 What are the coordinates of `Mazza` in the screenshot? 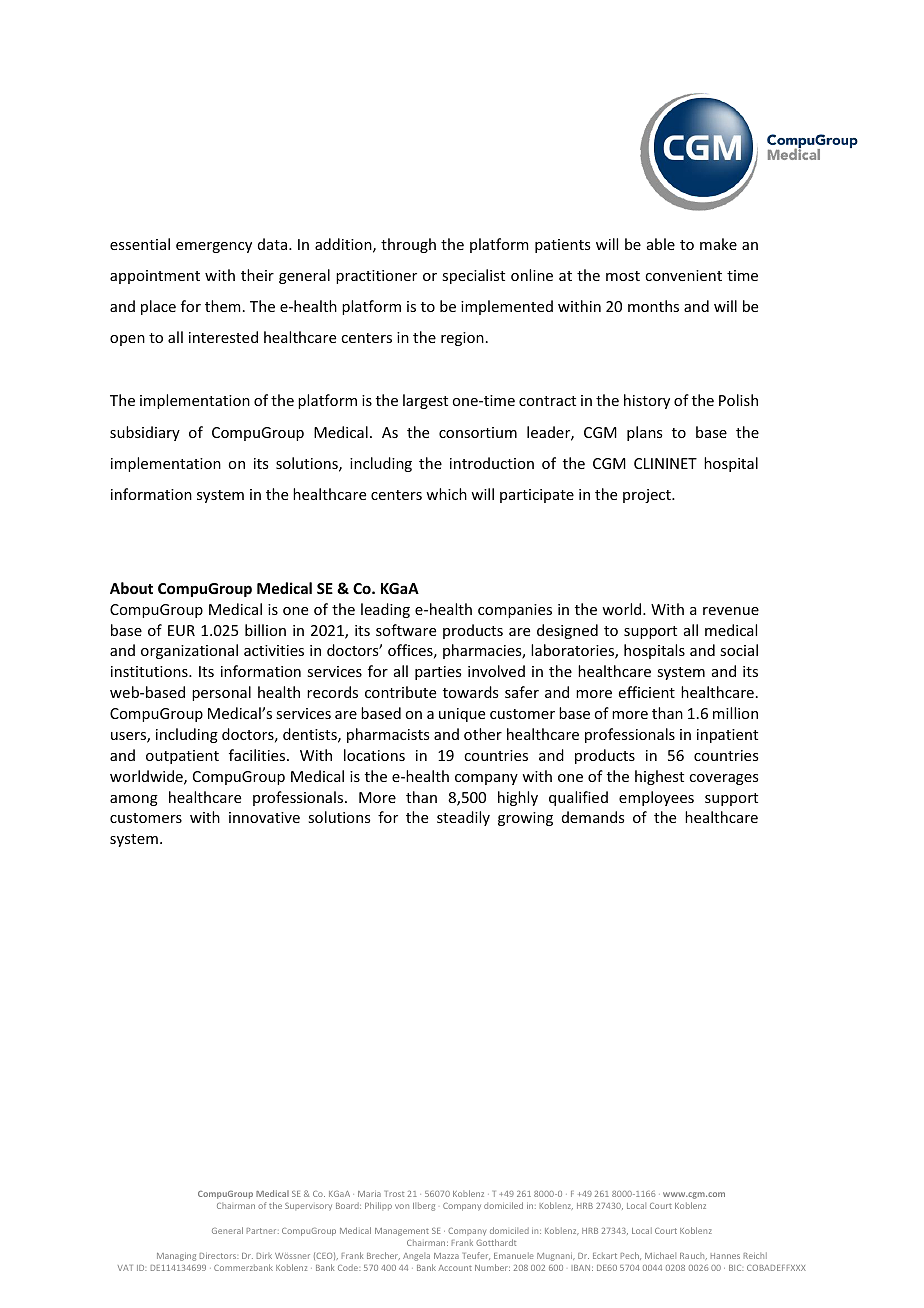 It's located at (446, 1256).
